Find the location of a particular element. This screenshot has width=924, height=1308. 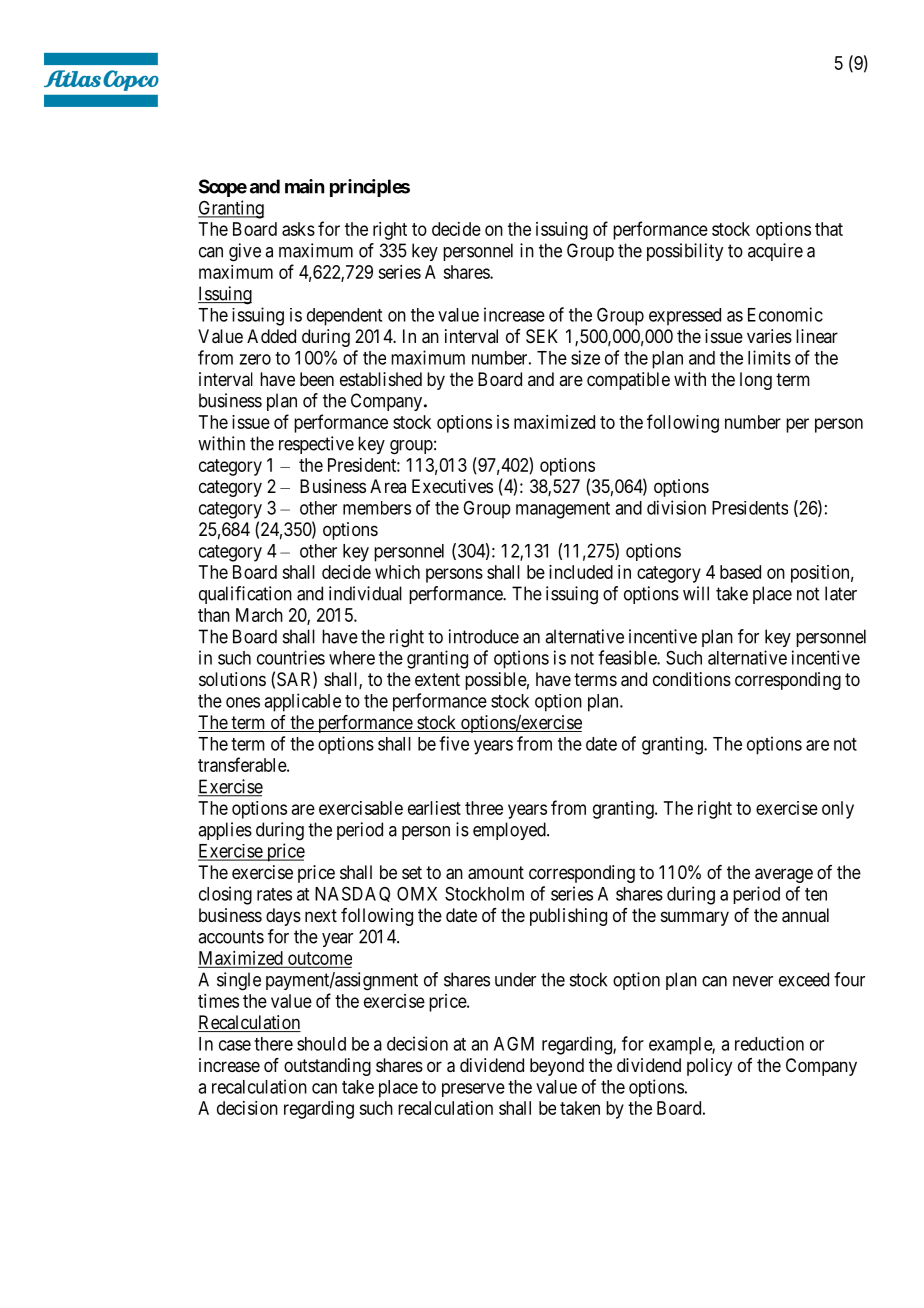

introduce is located at coordinates (484, 636).
